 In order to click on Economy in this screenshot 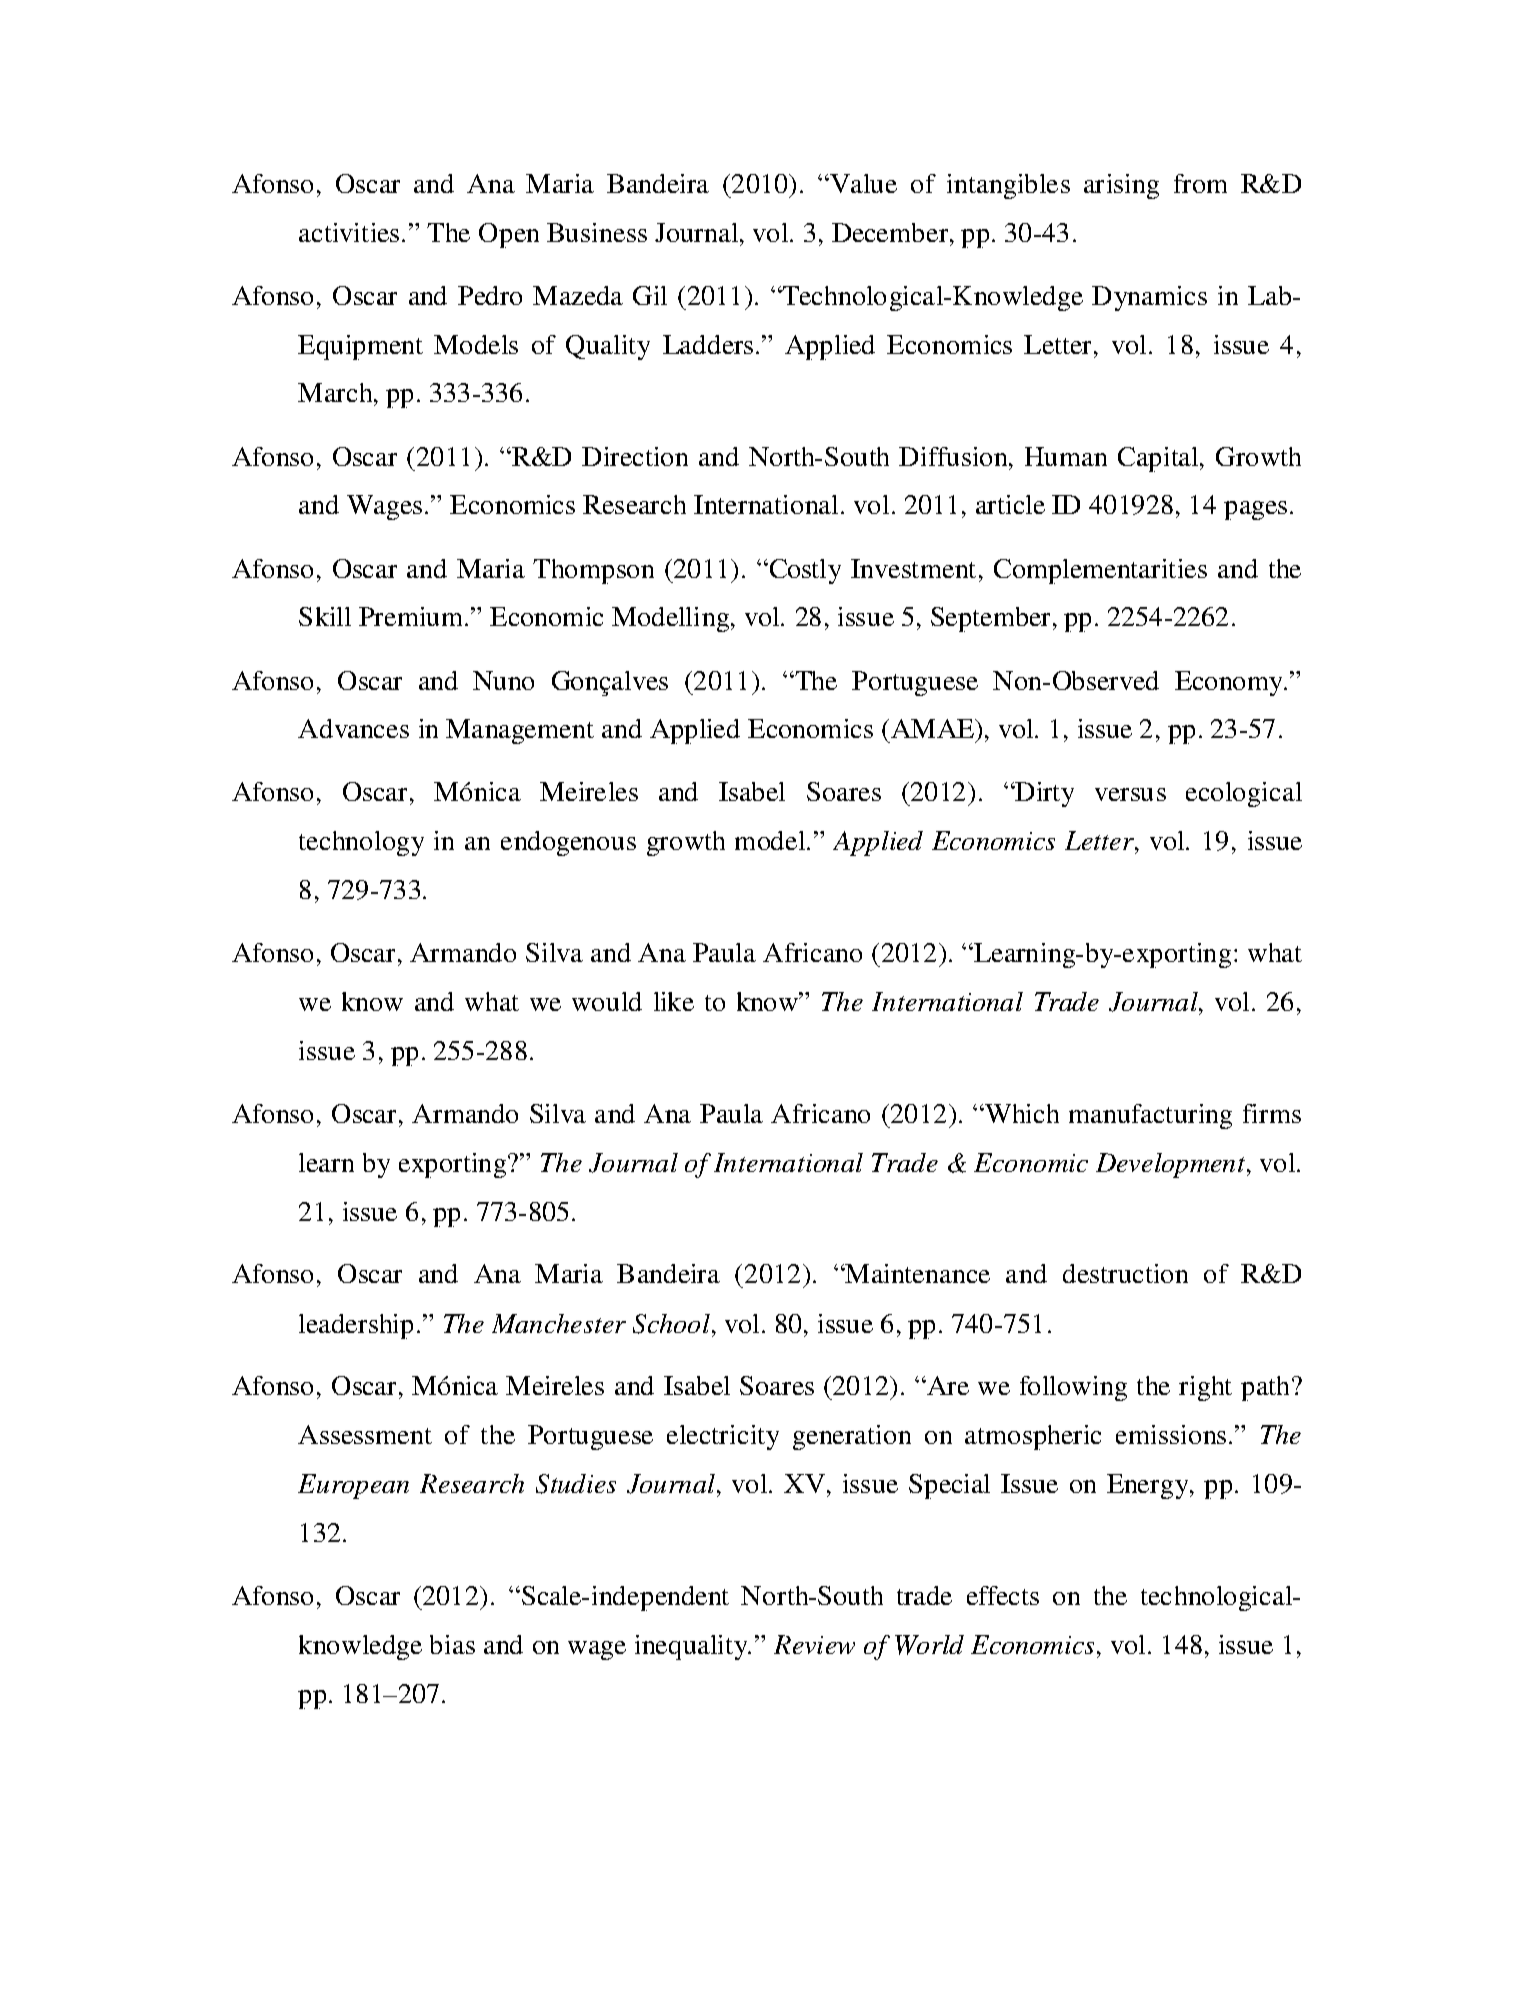, I will do `click(1230, 683)`.
